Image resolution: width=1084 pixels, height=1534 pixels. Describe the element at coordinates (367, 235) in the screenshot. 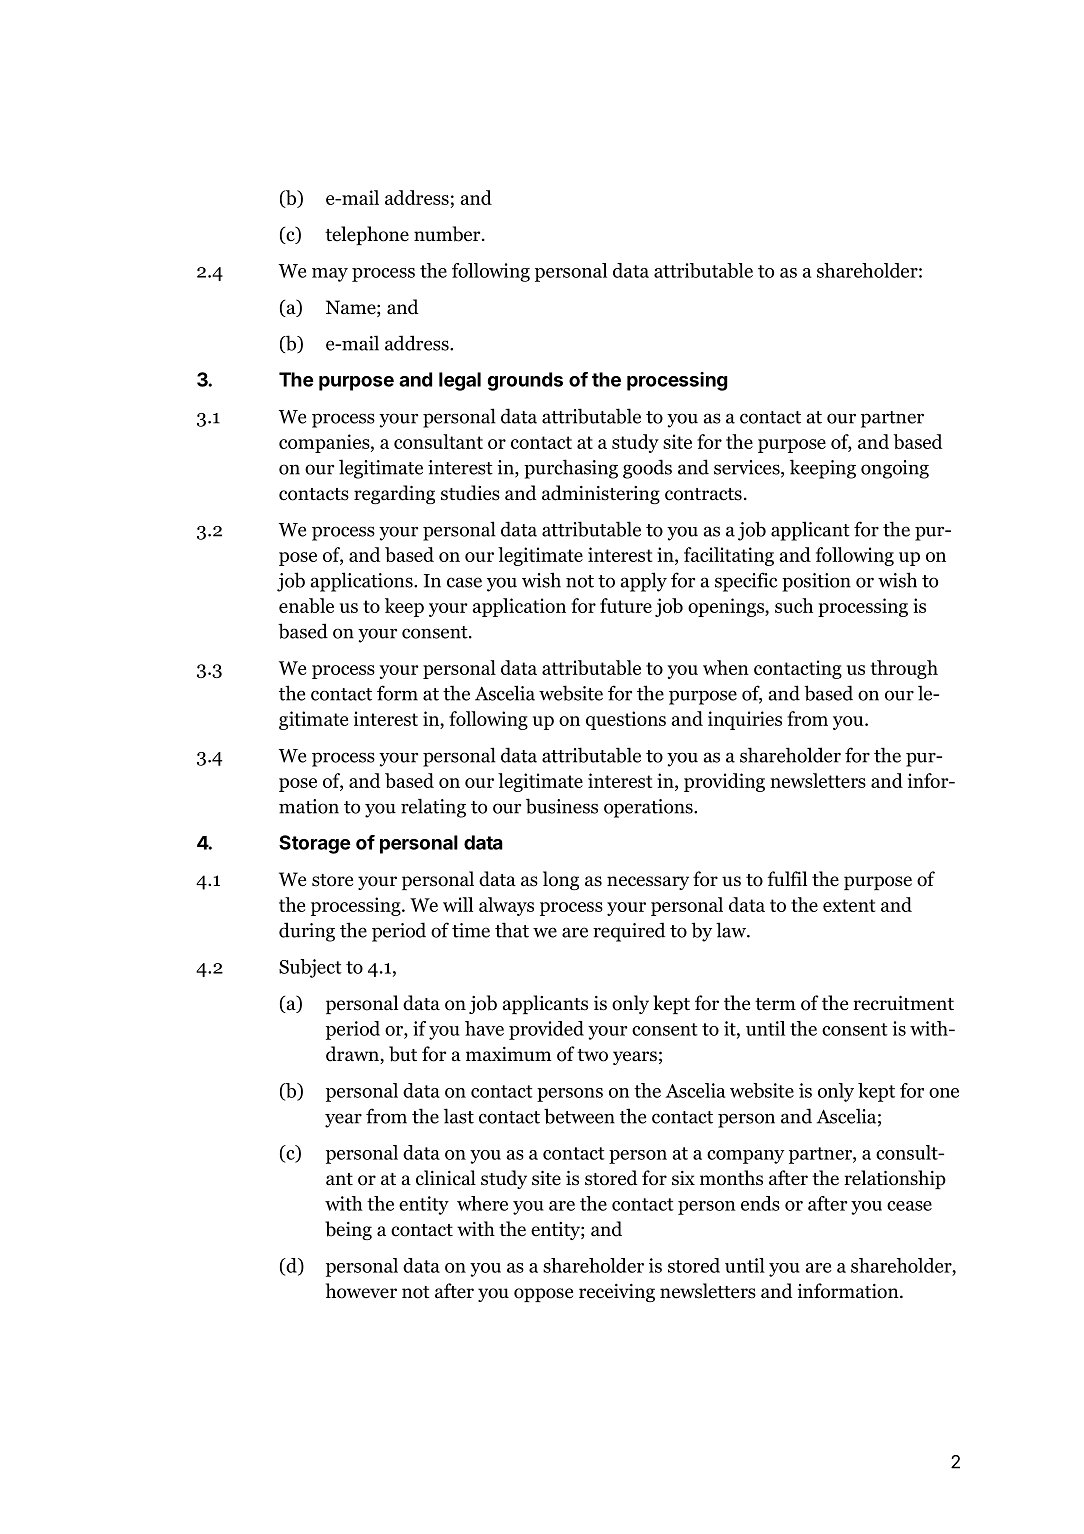

I see `telephone` at that location.
